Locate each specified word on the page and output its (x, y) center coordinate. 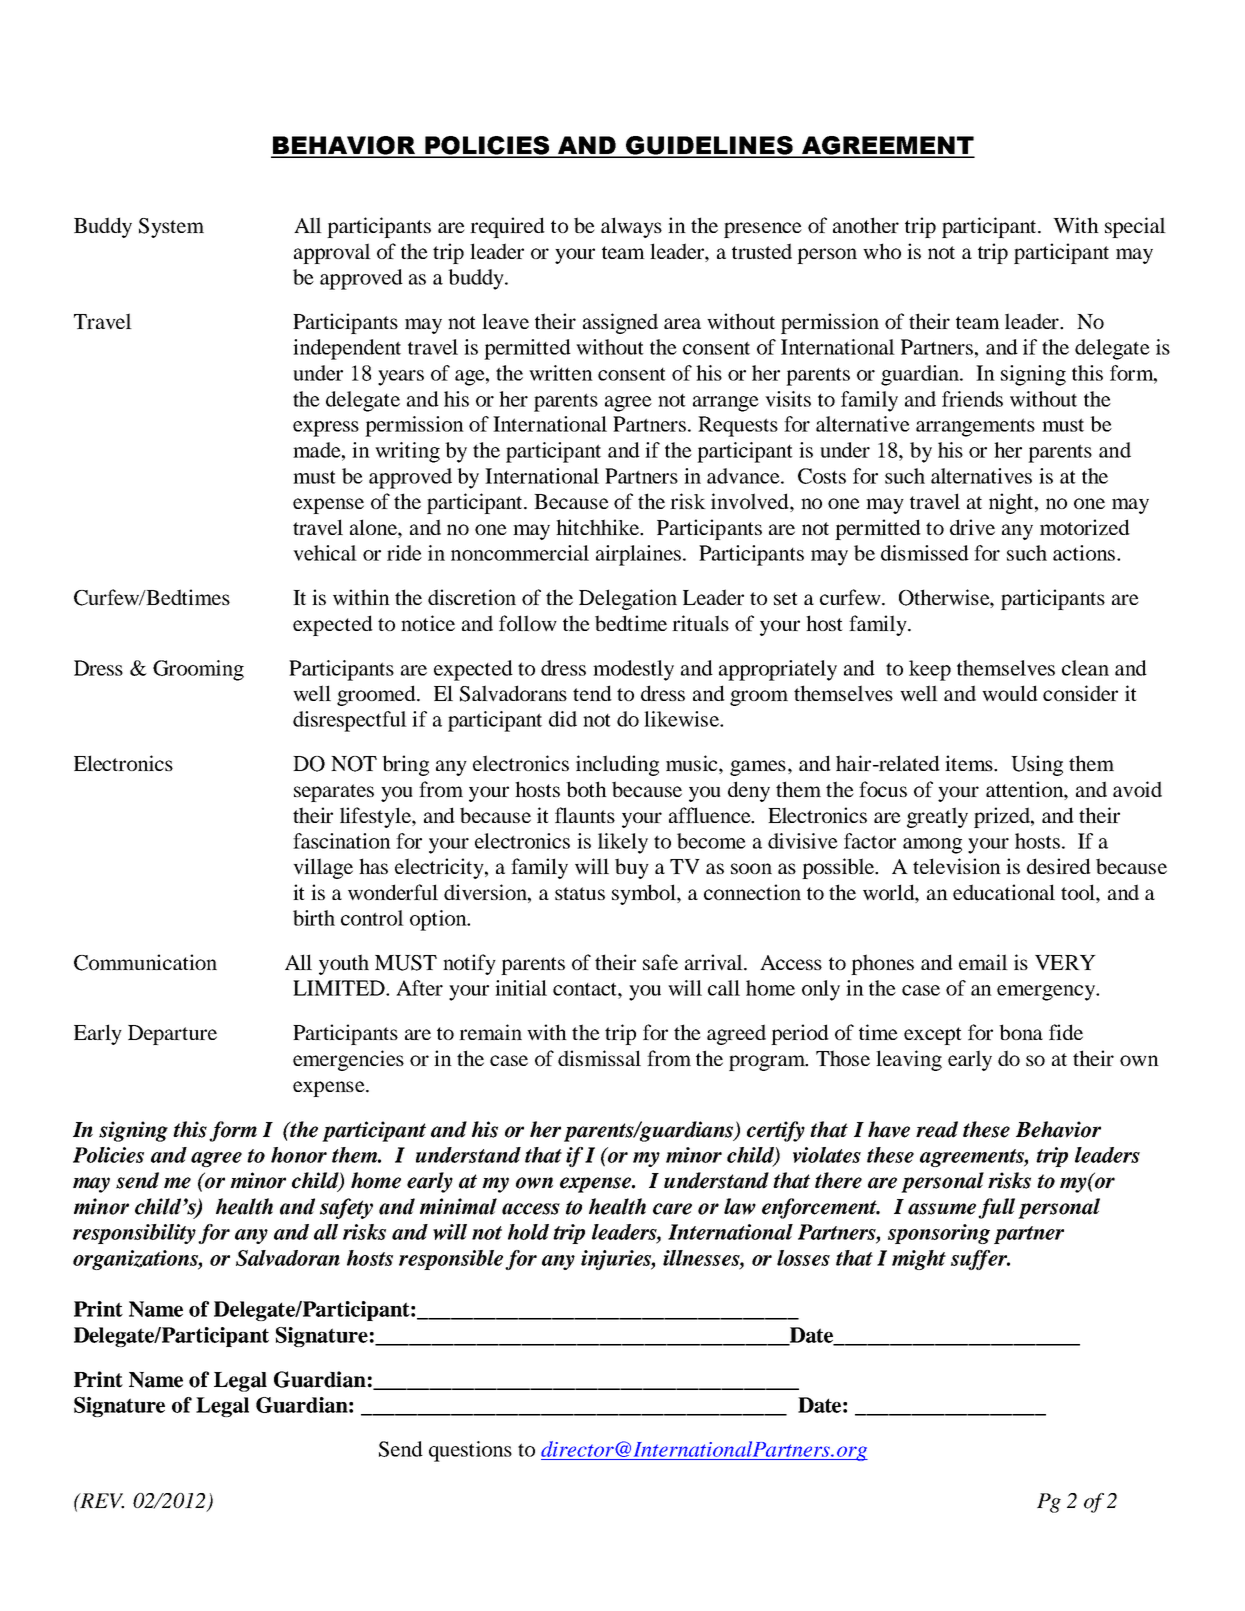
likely (623, 843)
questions (470, 1451)
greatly (937, 817)
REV (101, 1501)
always (631, 227)
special (1135, 227)
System (171, 228)
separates (334, 793)
